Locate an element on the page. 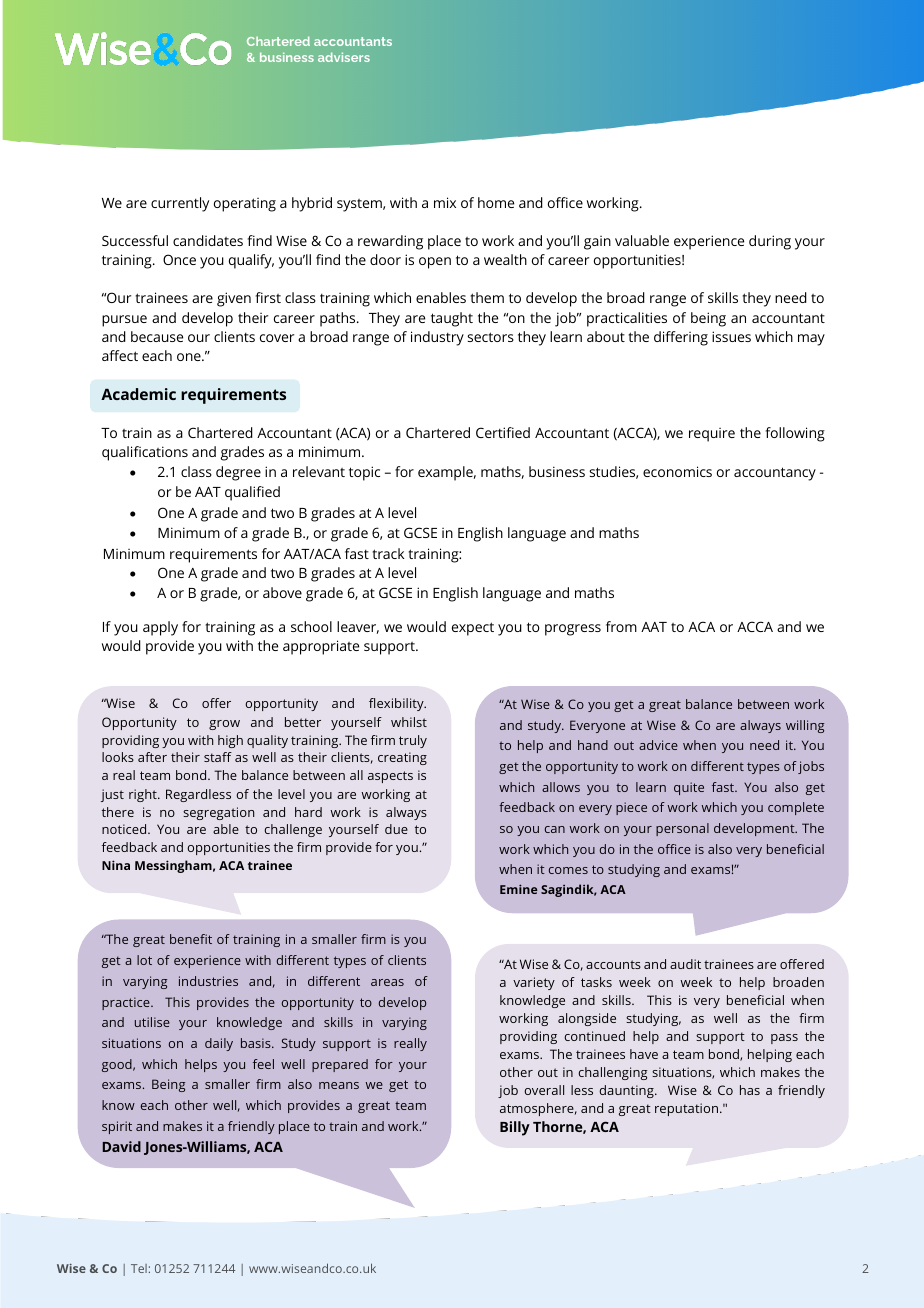 The width and height of the document is (924, 1308). Tel is located at coordinates (139, 1268).
